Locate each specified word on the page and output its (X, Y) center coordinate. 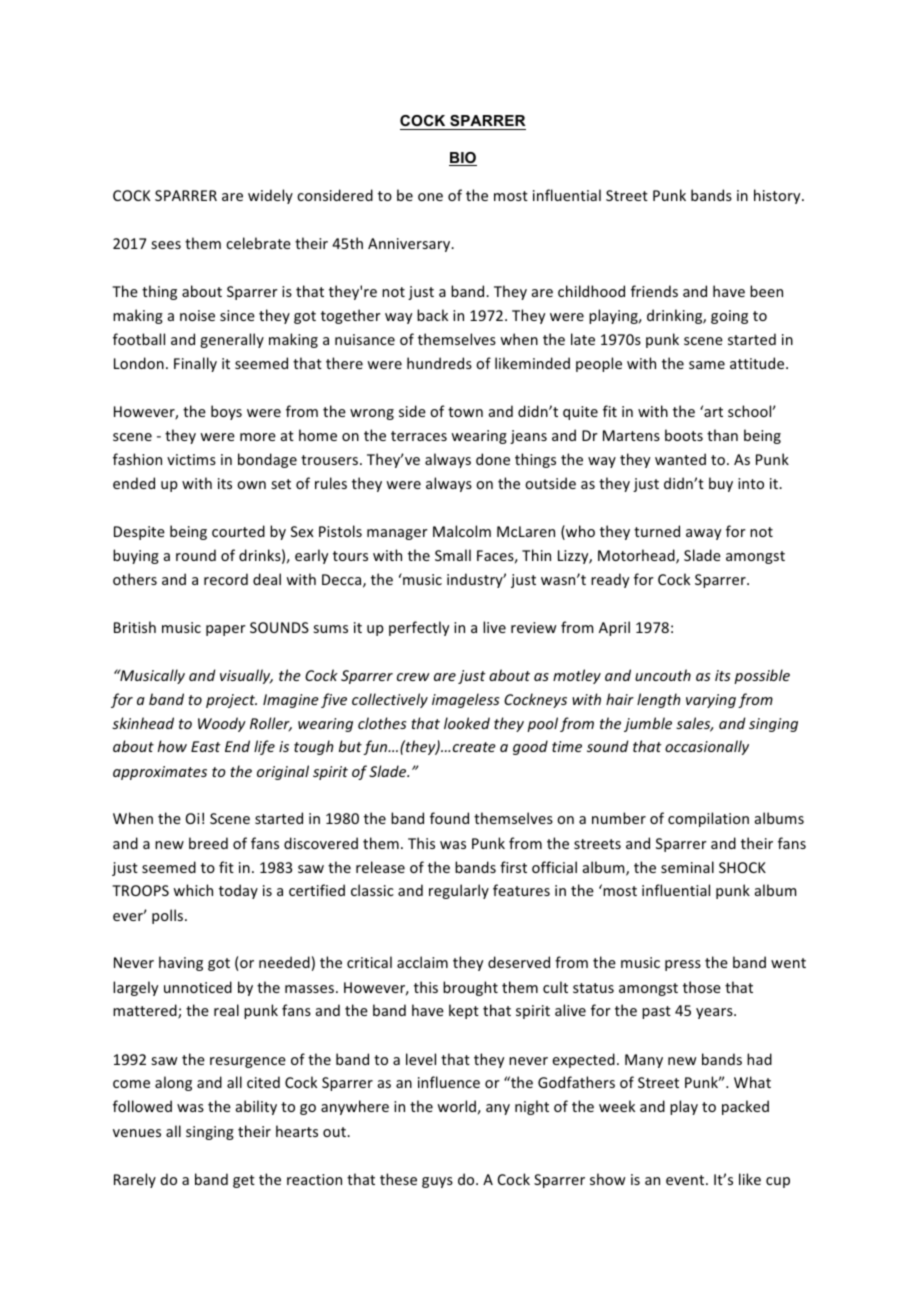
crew (413, 677)
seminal (687, 867)
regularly (459, 891)
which (193, 890)
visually (246, 676)
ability (256, 1107)
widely (270, 196)
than (722, 435)
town (465, 412)
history (778, 196)
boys (226, 412)
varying (711, 701)
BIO (463, 159)
